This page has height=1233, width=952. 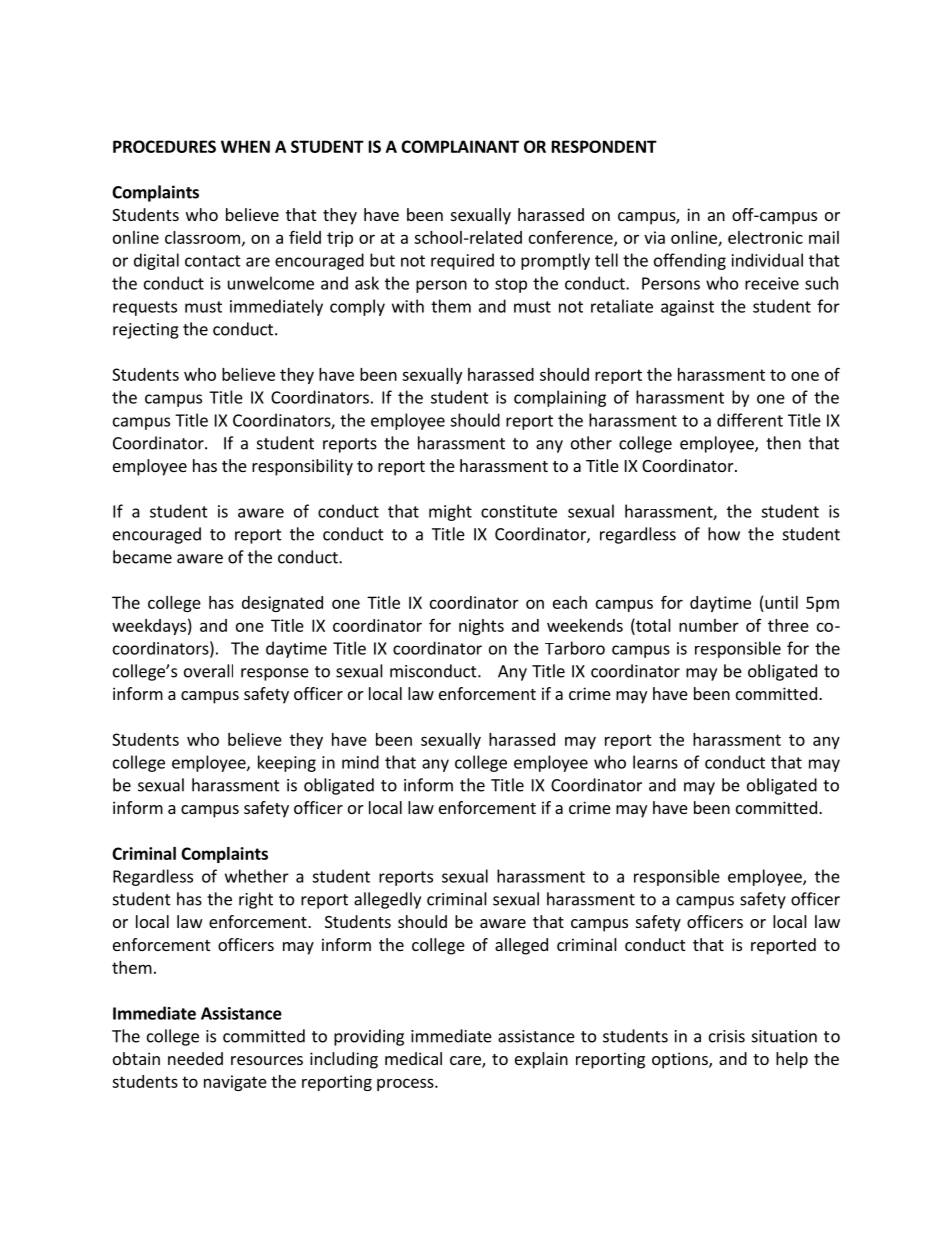 What do you see at coordinates (460, 146) in the page?
I see `COMPLAINANT` at bounding box center [460, 146].
